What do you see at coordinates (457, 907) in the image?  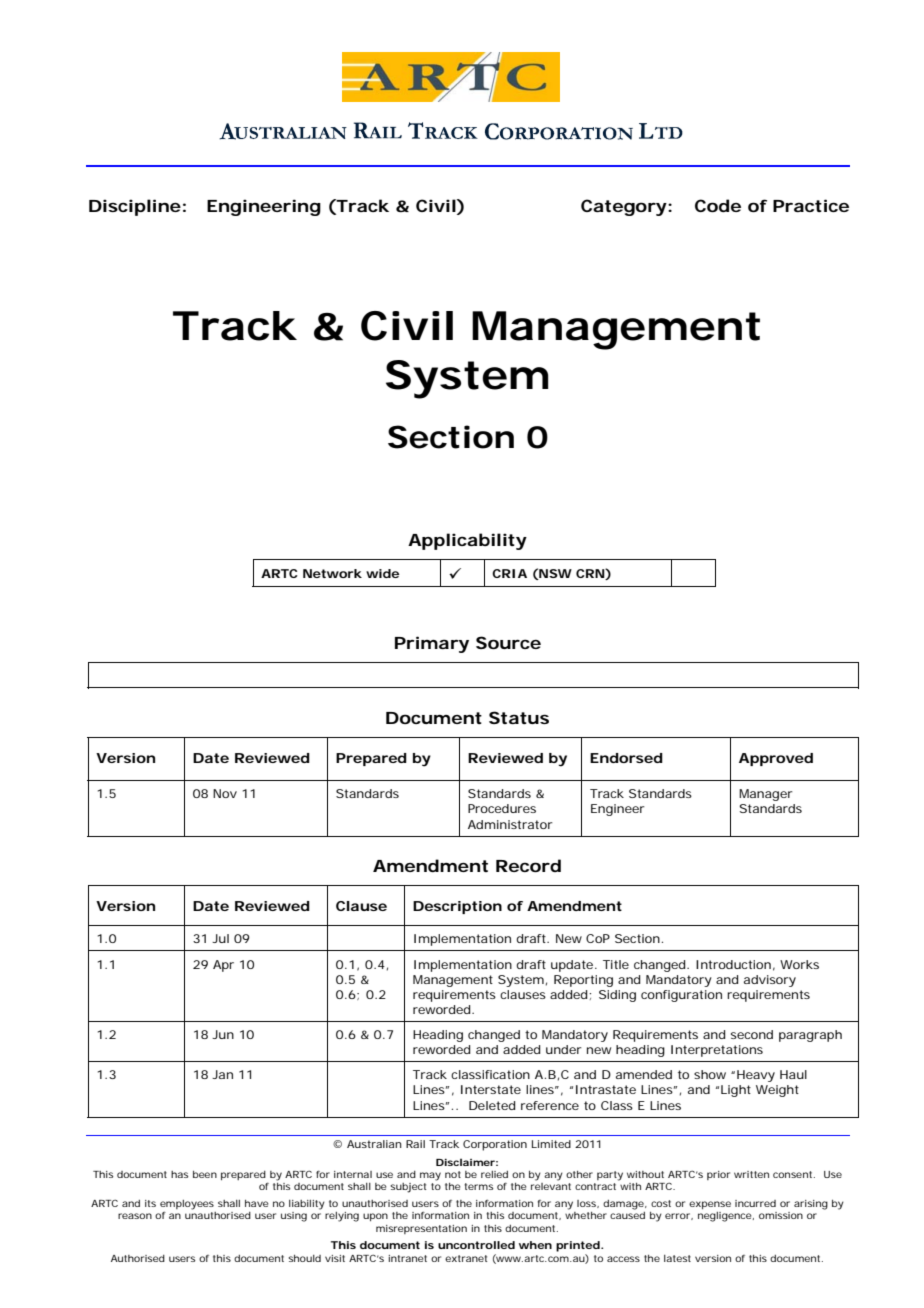 I see `Description` at bounding box center [457, 907].
